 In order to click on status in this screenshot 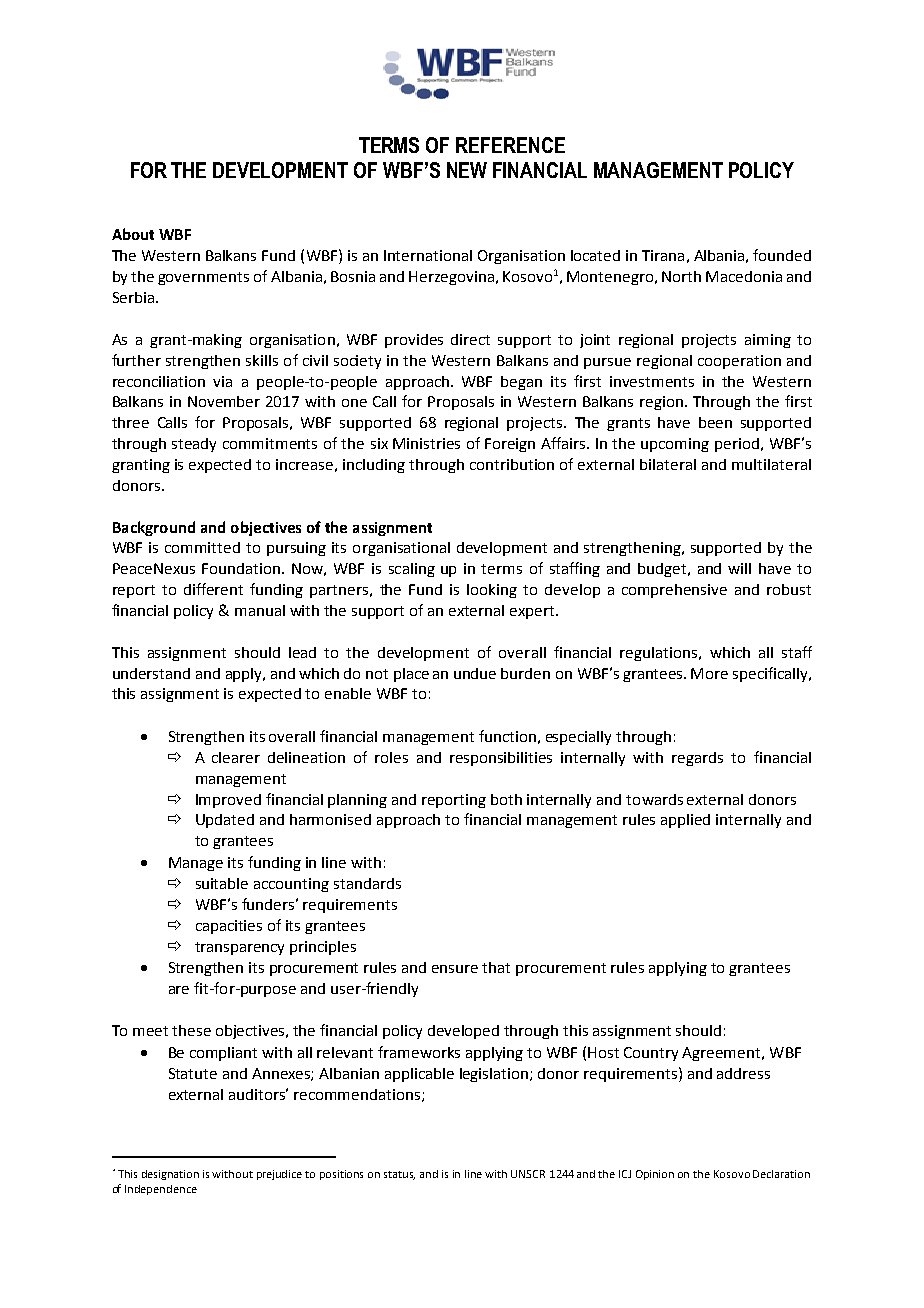, I will do `click(399, 1175)`.
